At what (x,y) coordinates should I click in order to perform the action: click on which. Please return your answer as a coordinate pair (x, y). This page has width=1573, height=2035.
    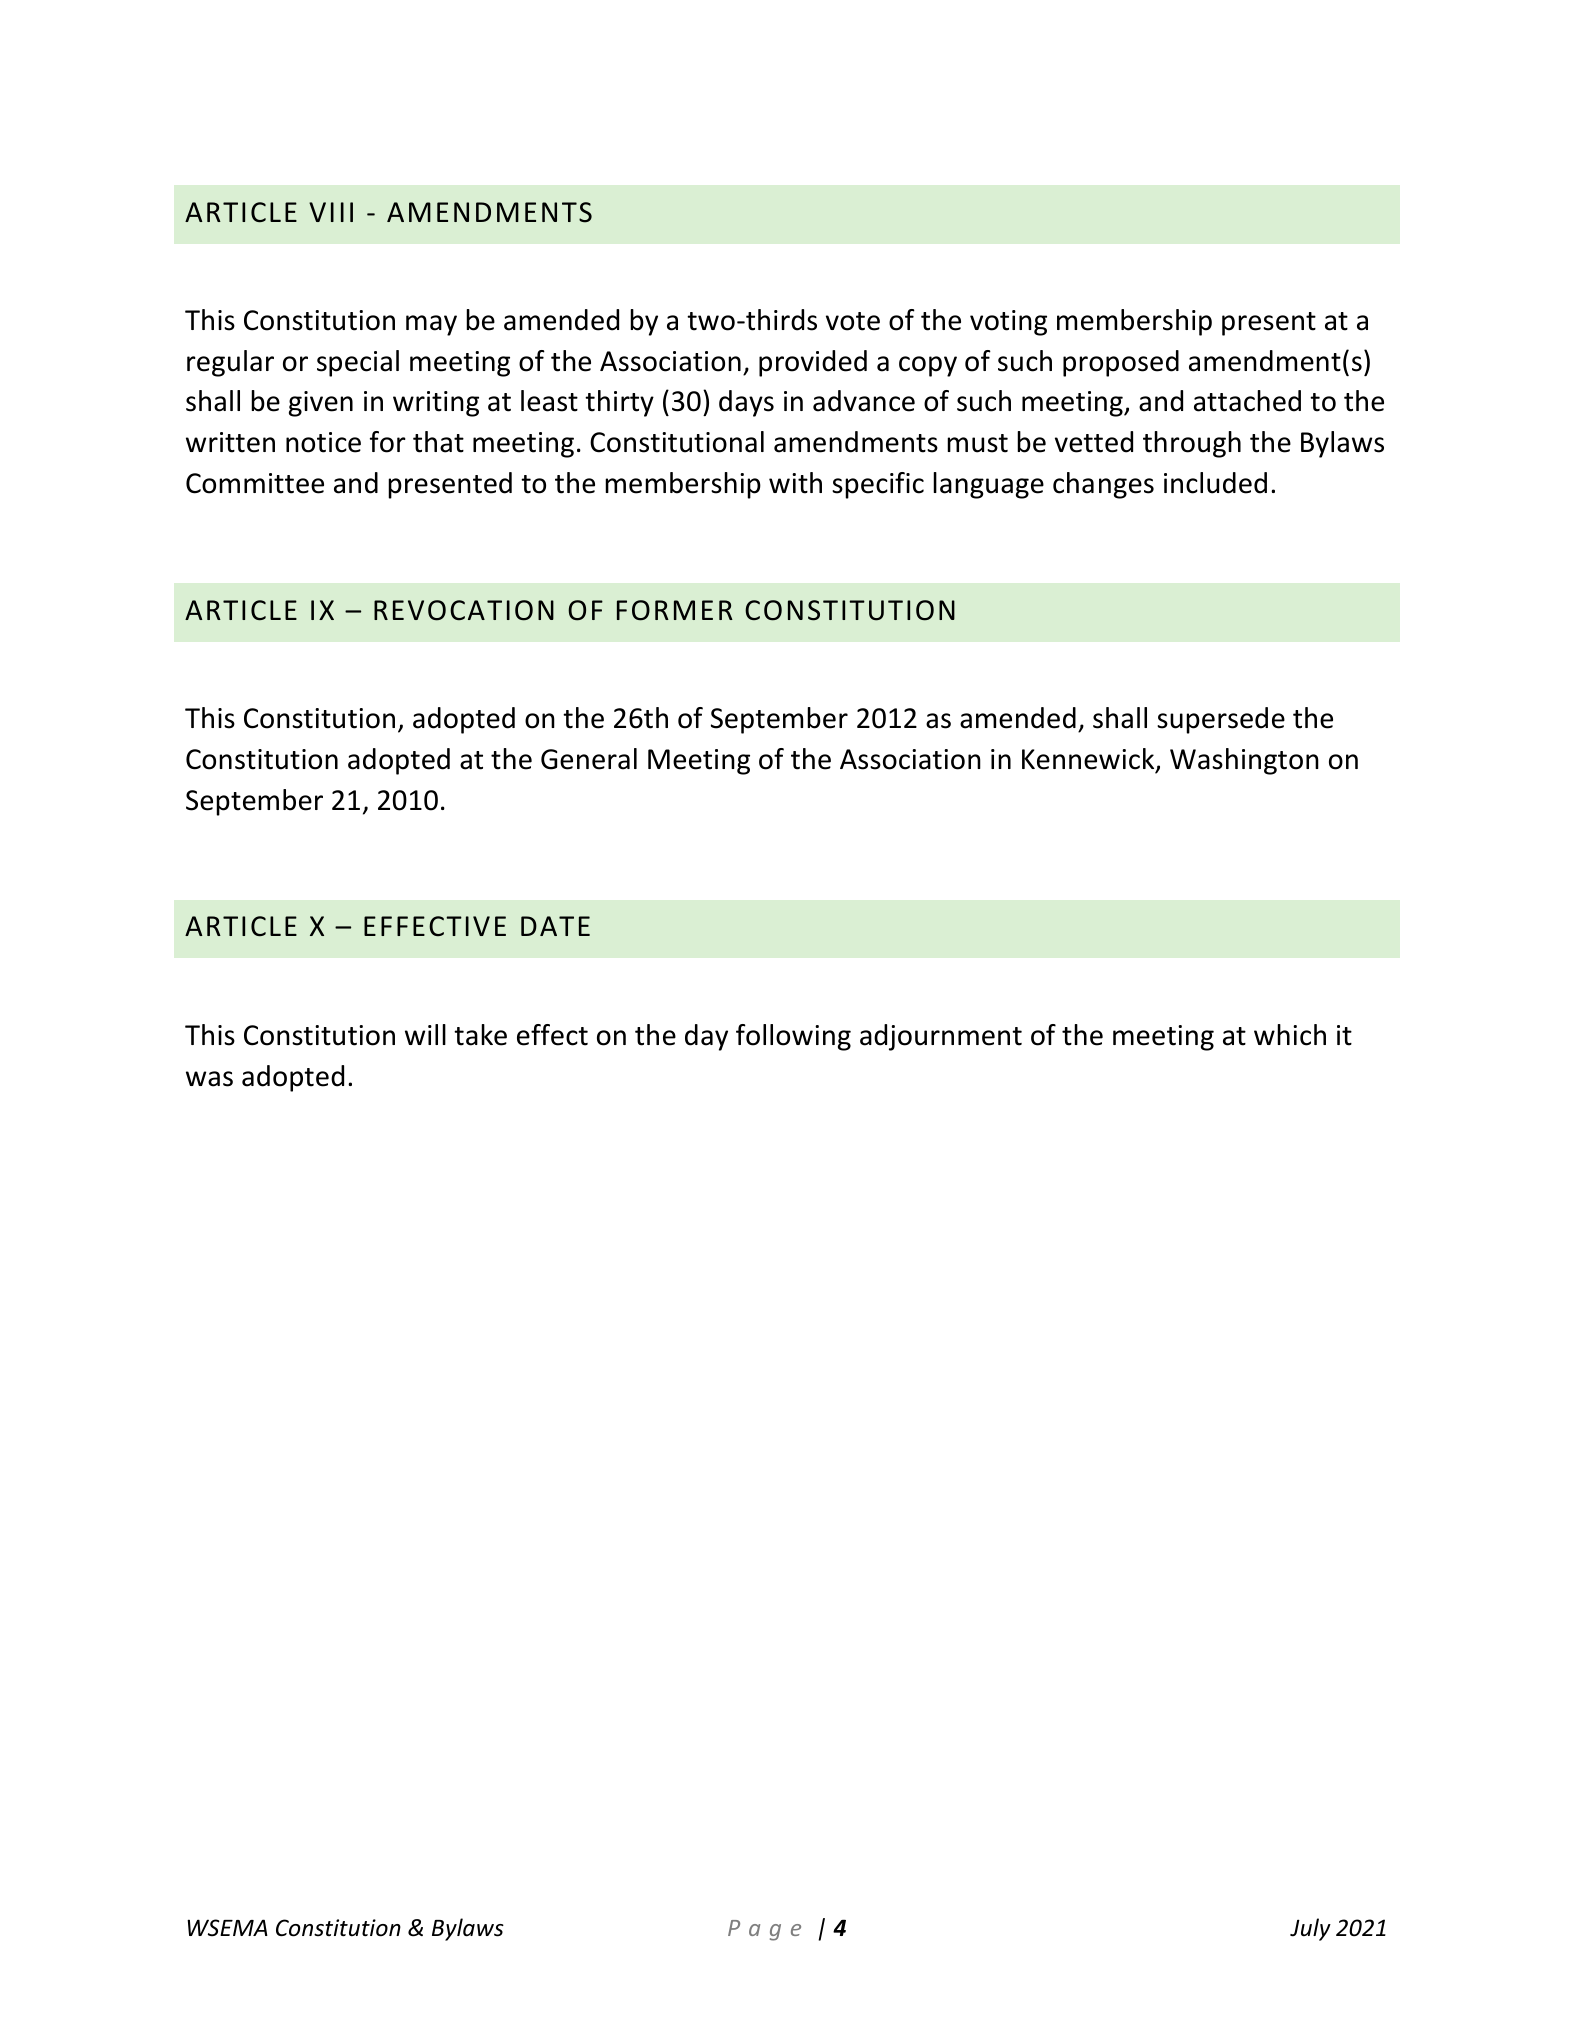
    Looking at the image, I should click on (1290, 1035).
